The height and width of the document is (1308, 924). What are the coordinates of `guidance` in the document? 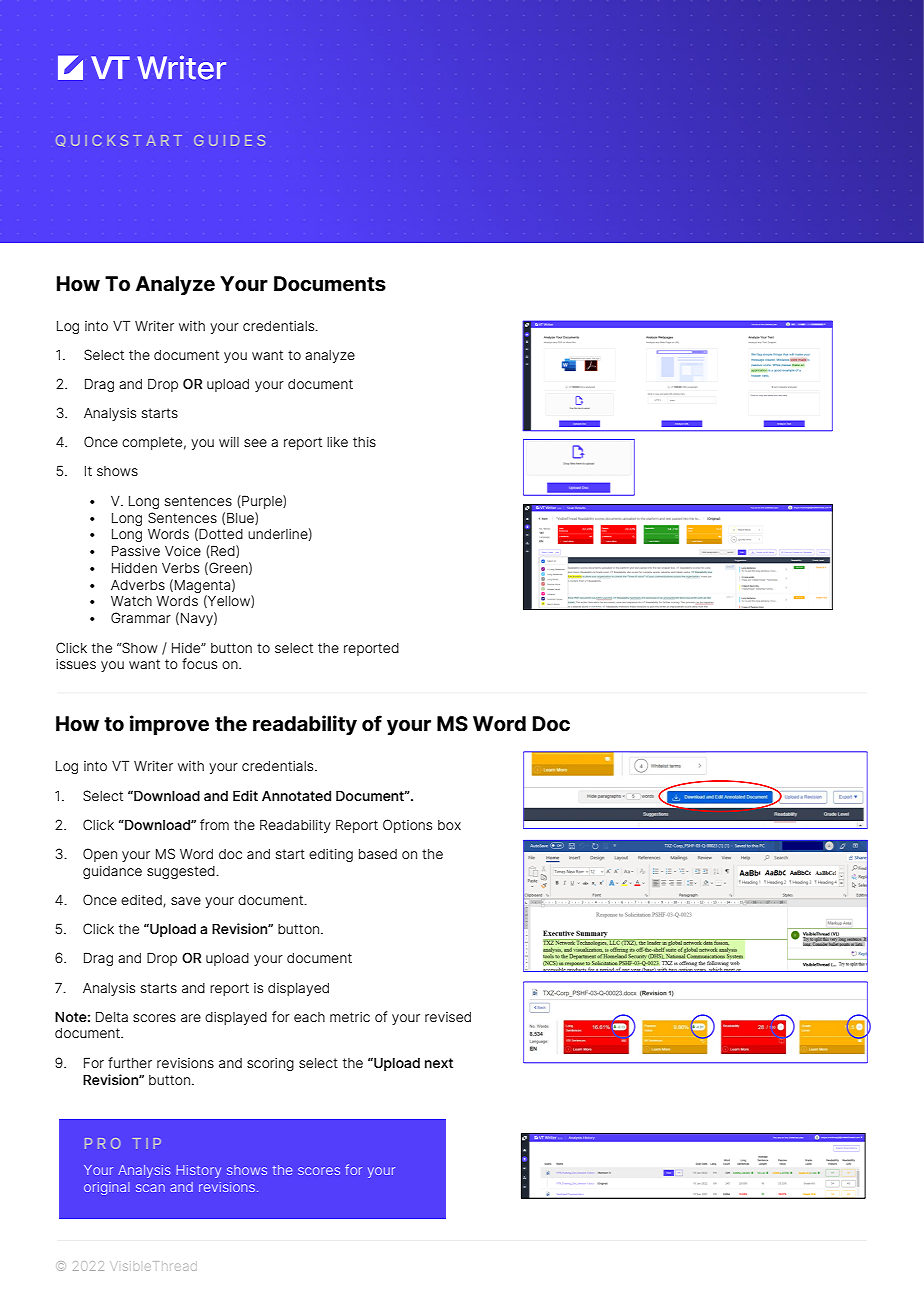 It's located at (112, 872).
